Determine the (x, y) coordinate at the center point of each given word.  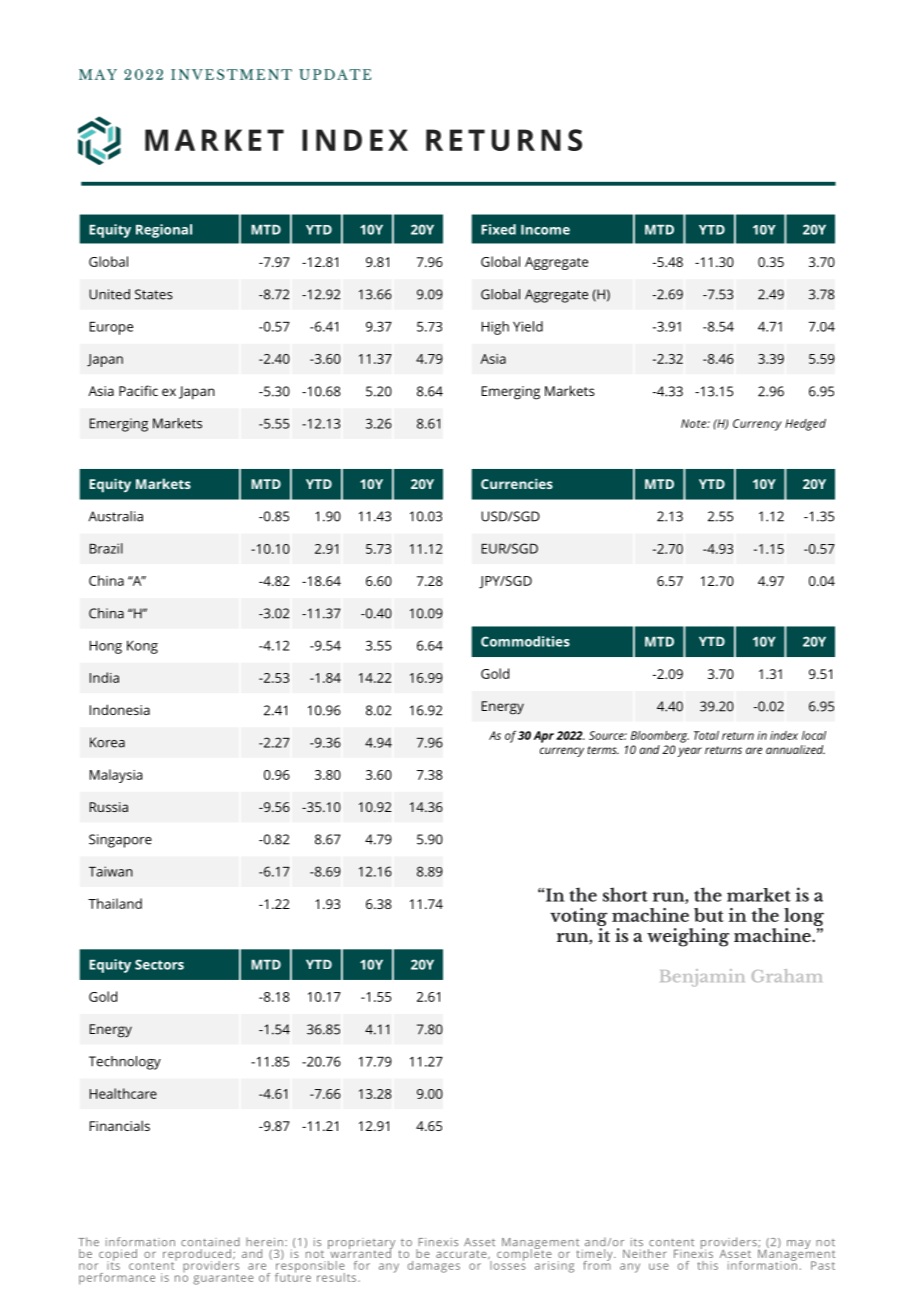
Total (706, 735)
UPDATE (335, 74)
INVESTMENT (231, 74)
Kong (142, 647)
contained (210, 1242)
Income (545, 230)
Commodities (525, 641)
